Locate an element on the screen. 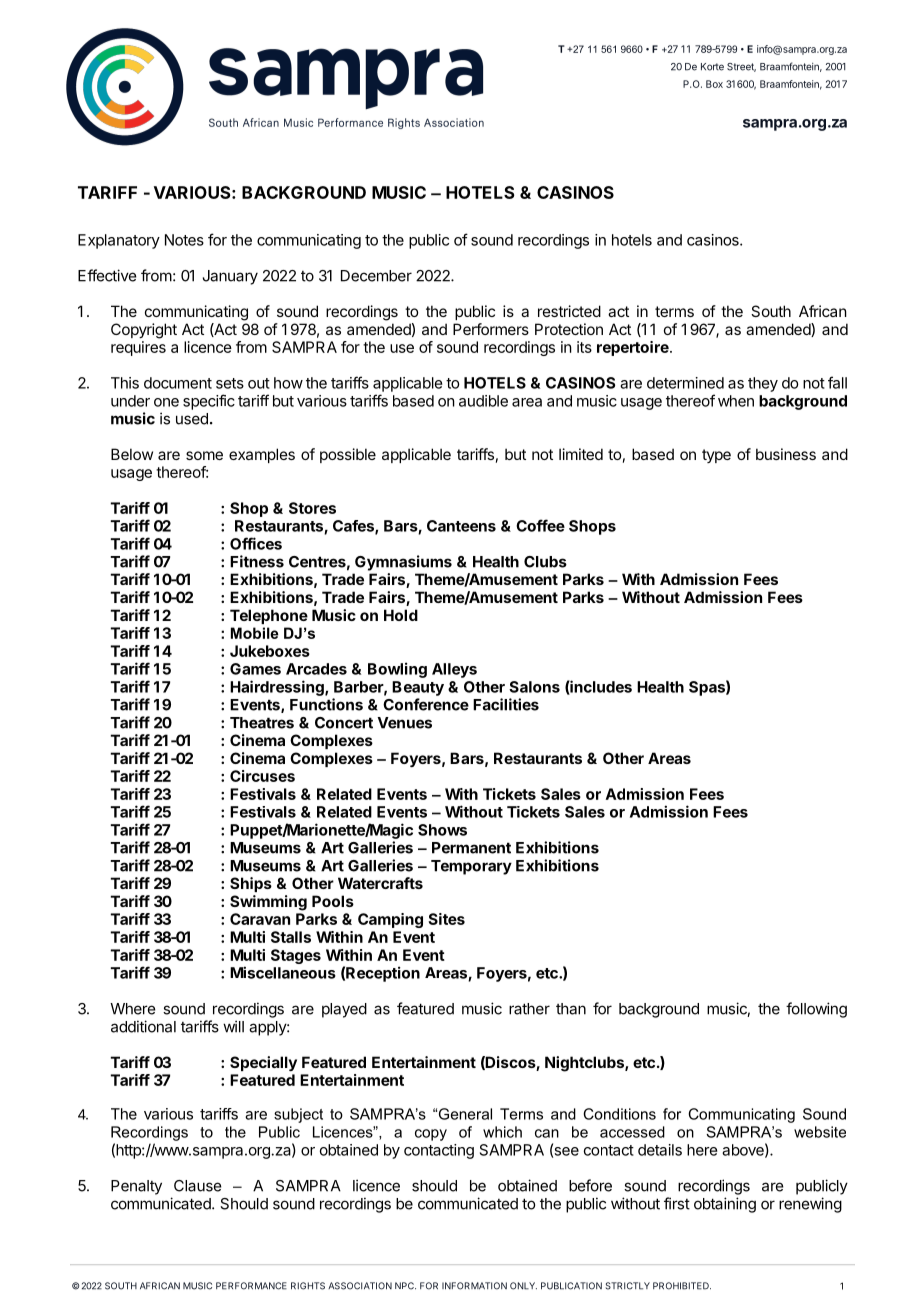 This screenshot has width=924, height=1309. type is located at coordinates (716, 456).
